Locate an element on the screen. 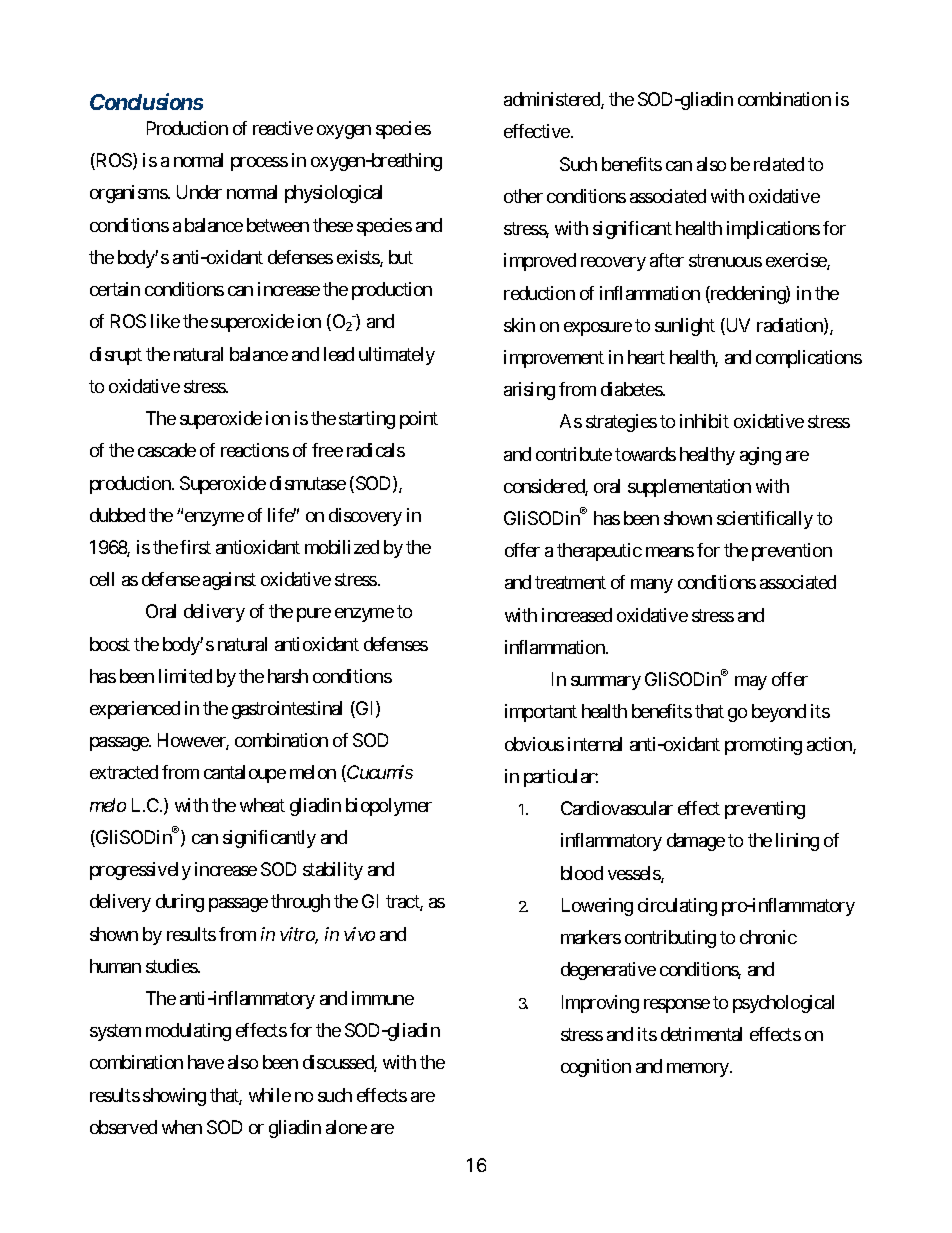  cantaloupe is located at coordinates (245, 774).
